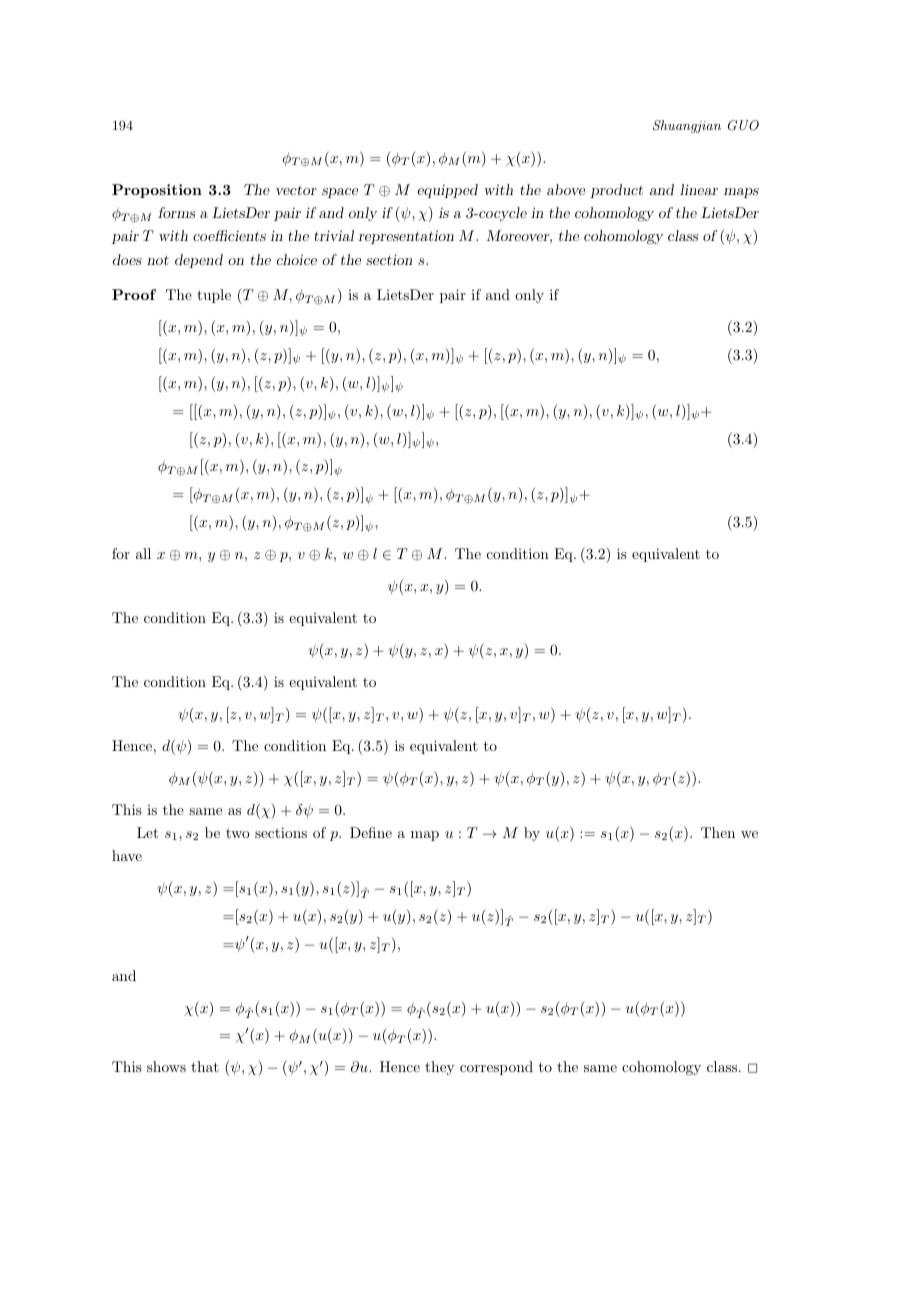 This screenshot has height=1308, width=924. What do you see at coordinates (699, 189) in the screenshot?
I see `linear` at bounding box center [699, 189].
